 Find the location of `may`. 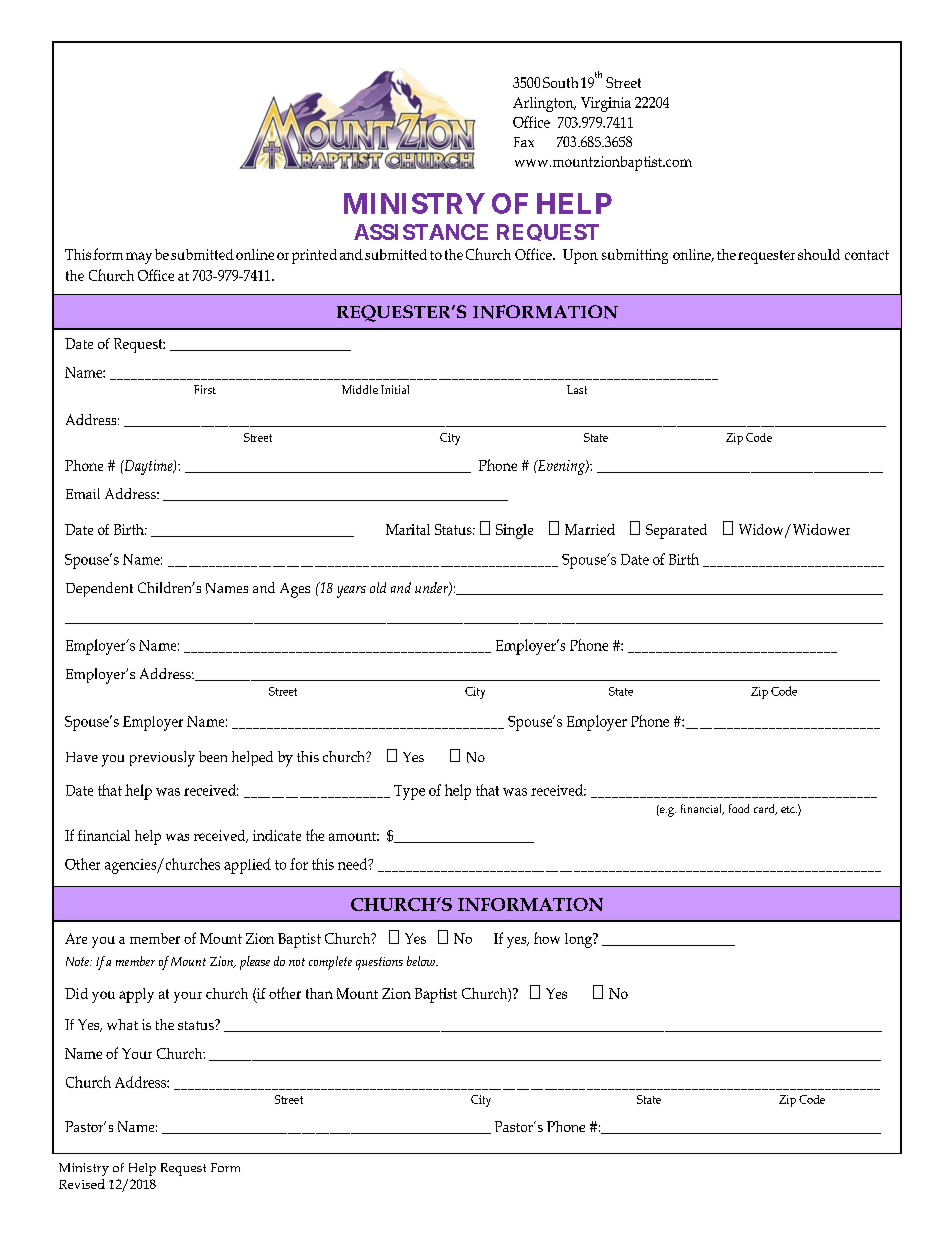

may is located at coordinates (139, 258).
